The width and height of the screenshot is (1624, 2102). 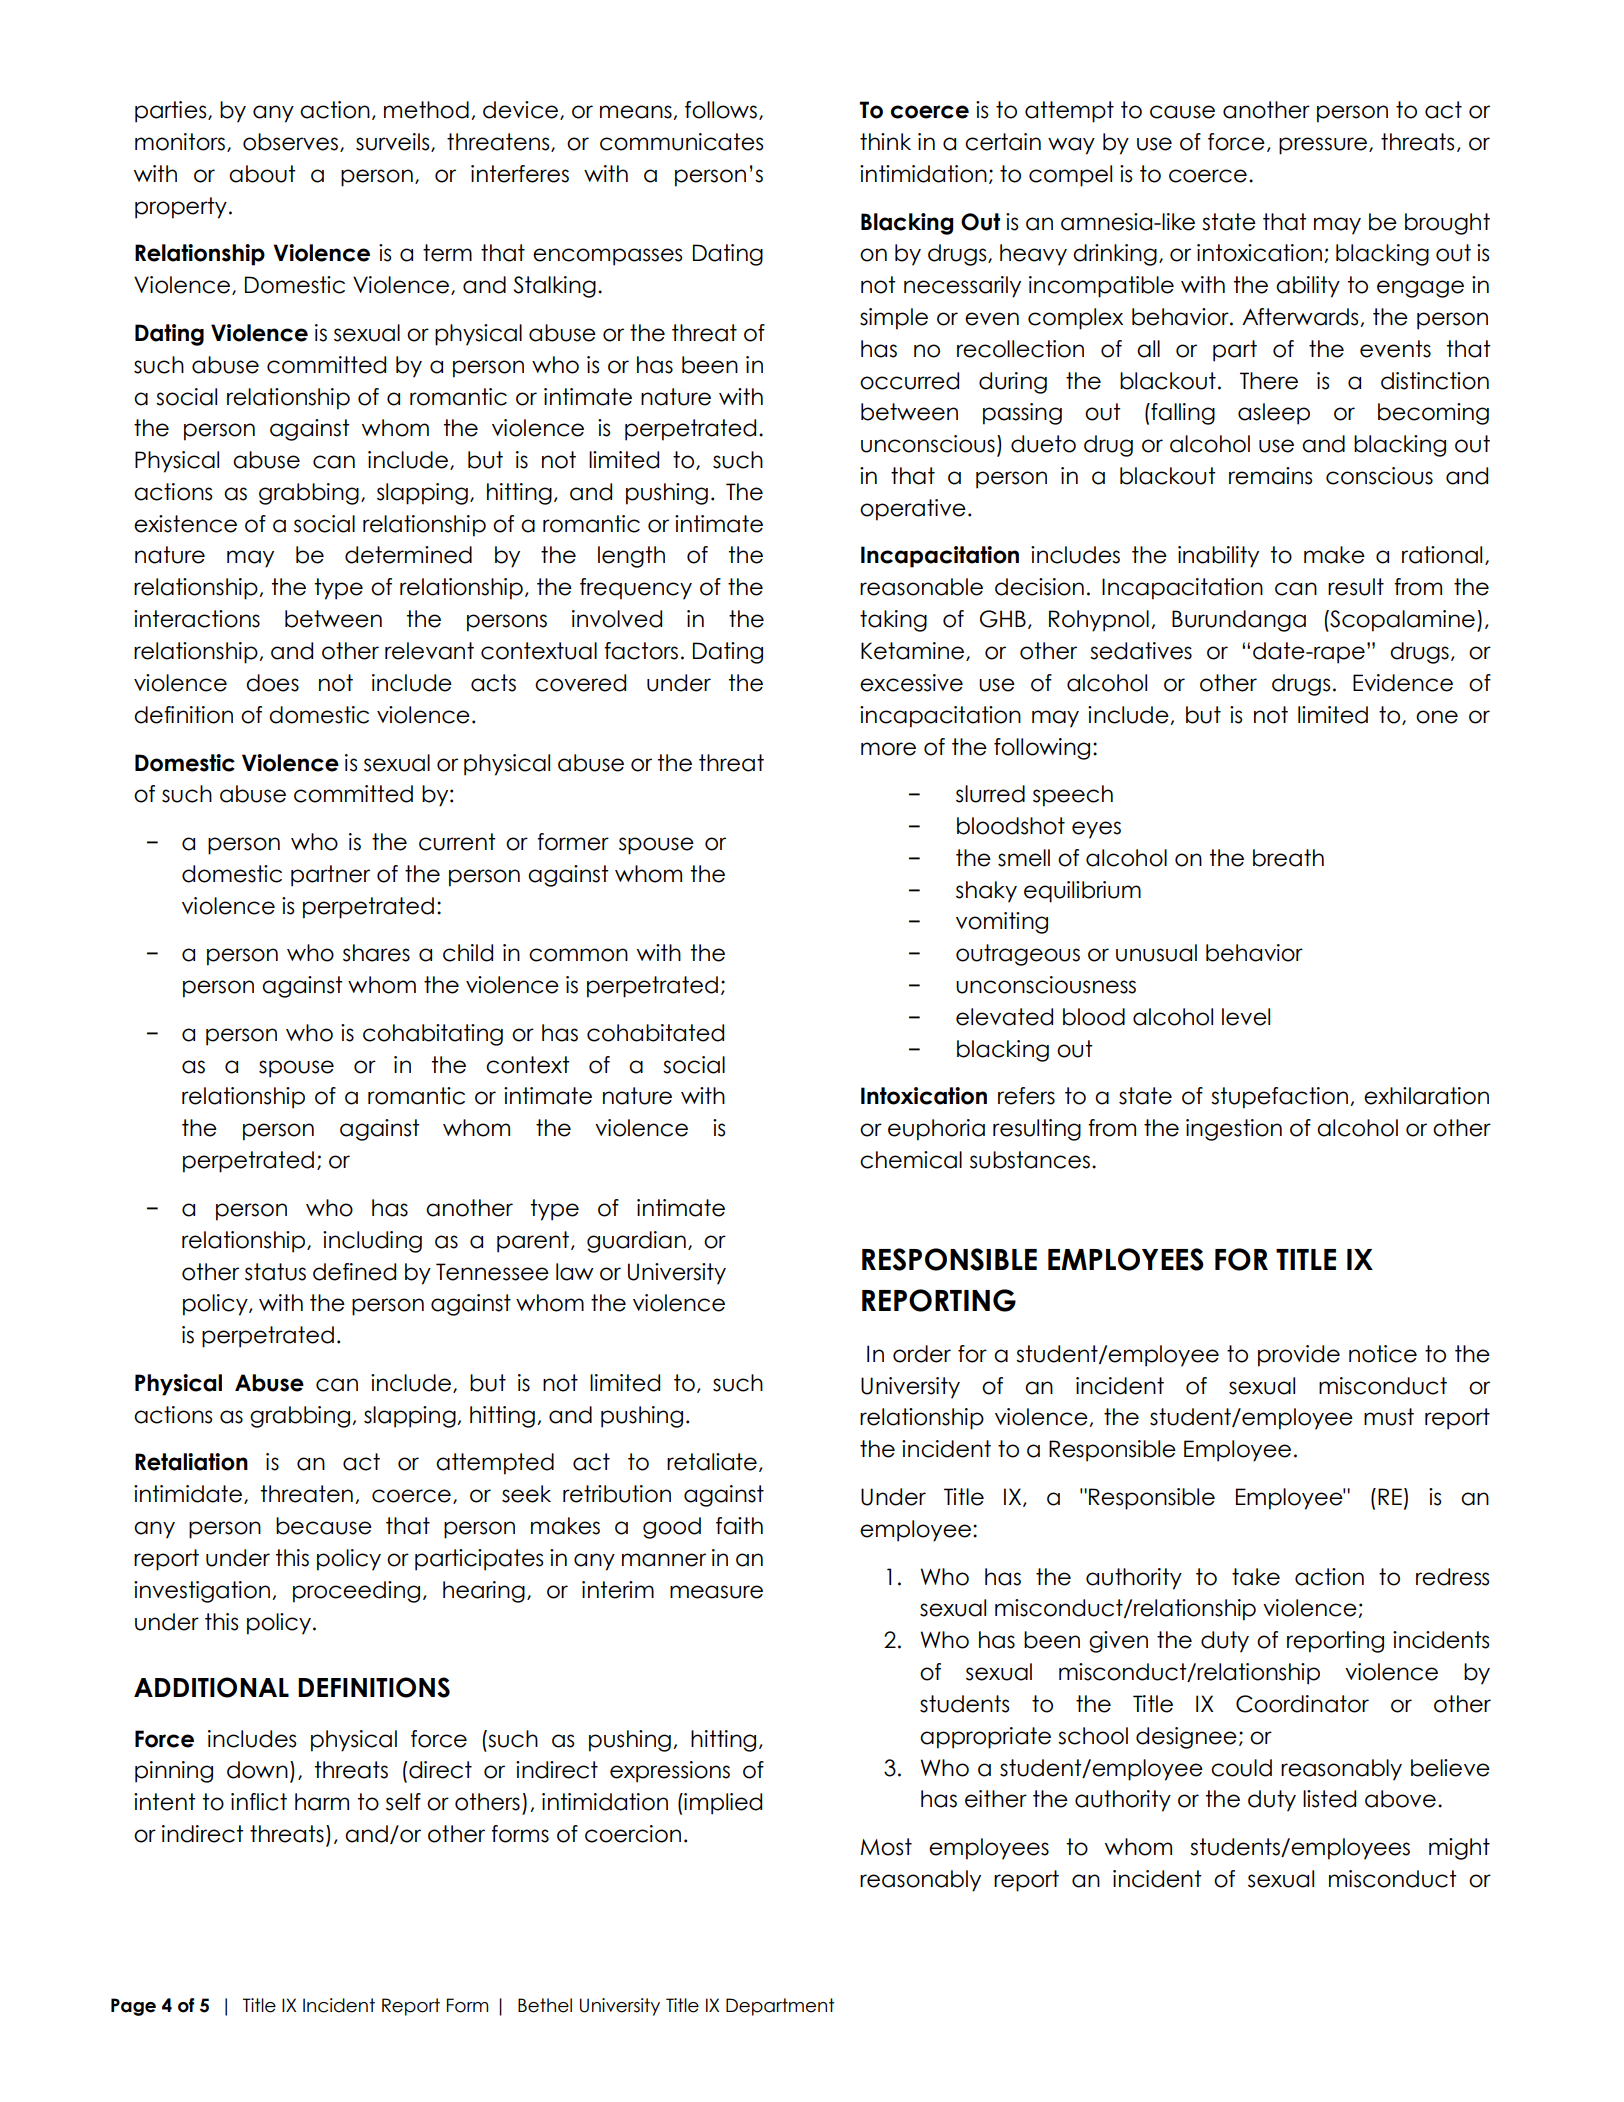 I want to click on Retaliation, so click(x=191, y=1462).
